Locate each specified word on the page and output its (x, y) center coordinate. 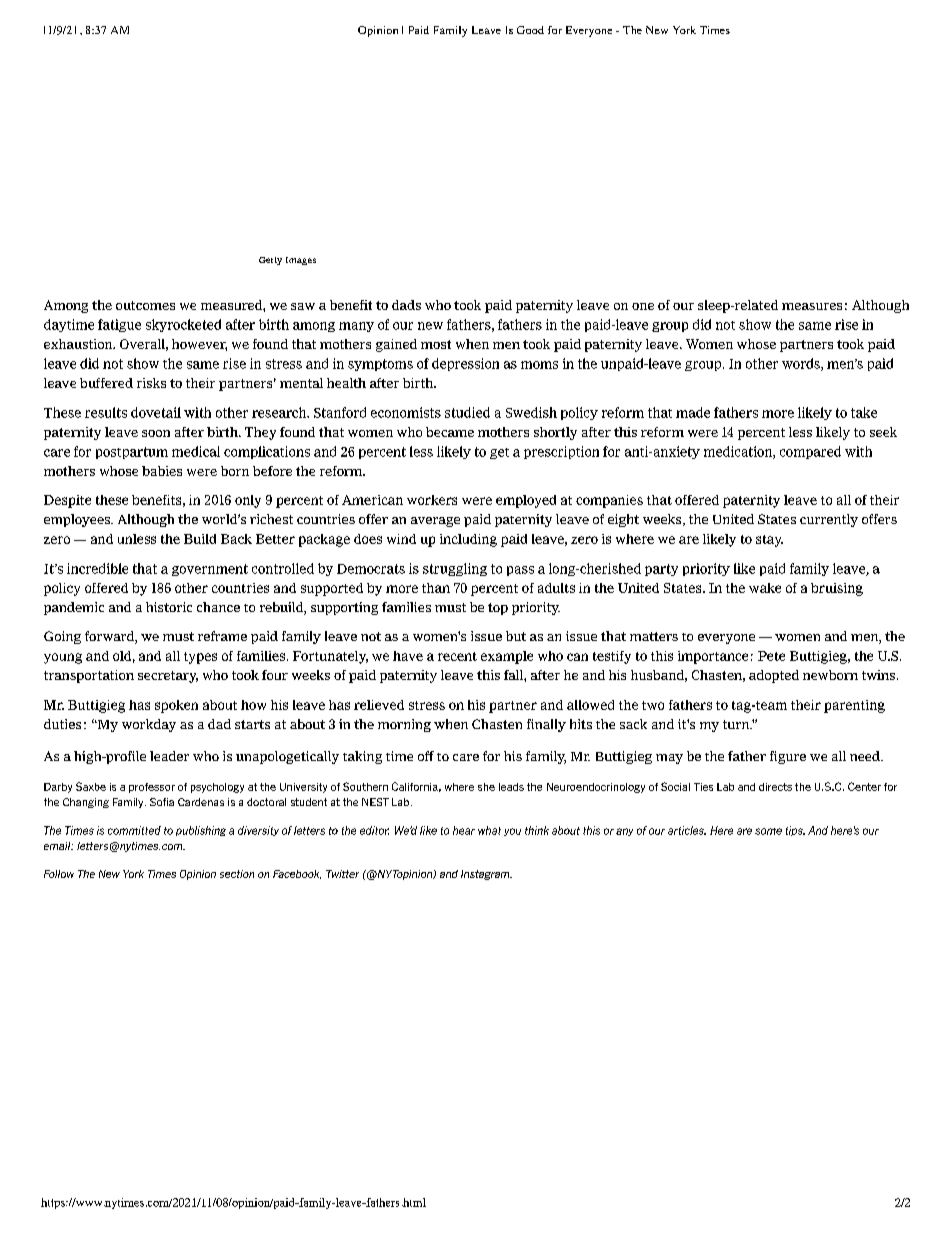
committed (134, 830)
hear (464, 830)
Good (530, 30)
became (450, 432)
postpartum (132, 453)
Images (301, 261)
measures (812, 306)
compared (810, 452)
